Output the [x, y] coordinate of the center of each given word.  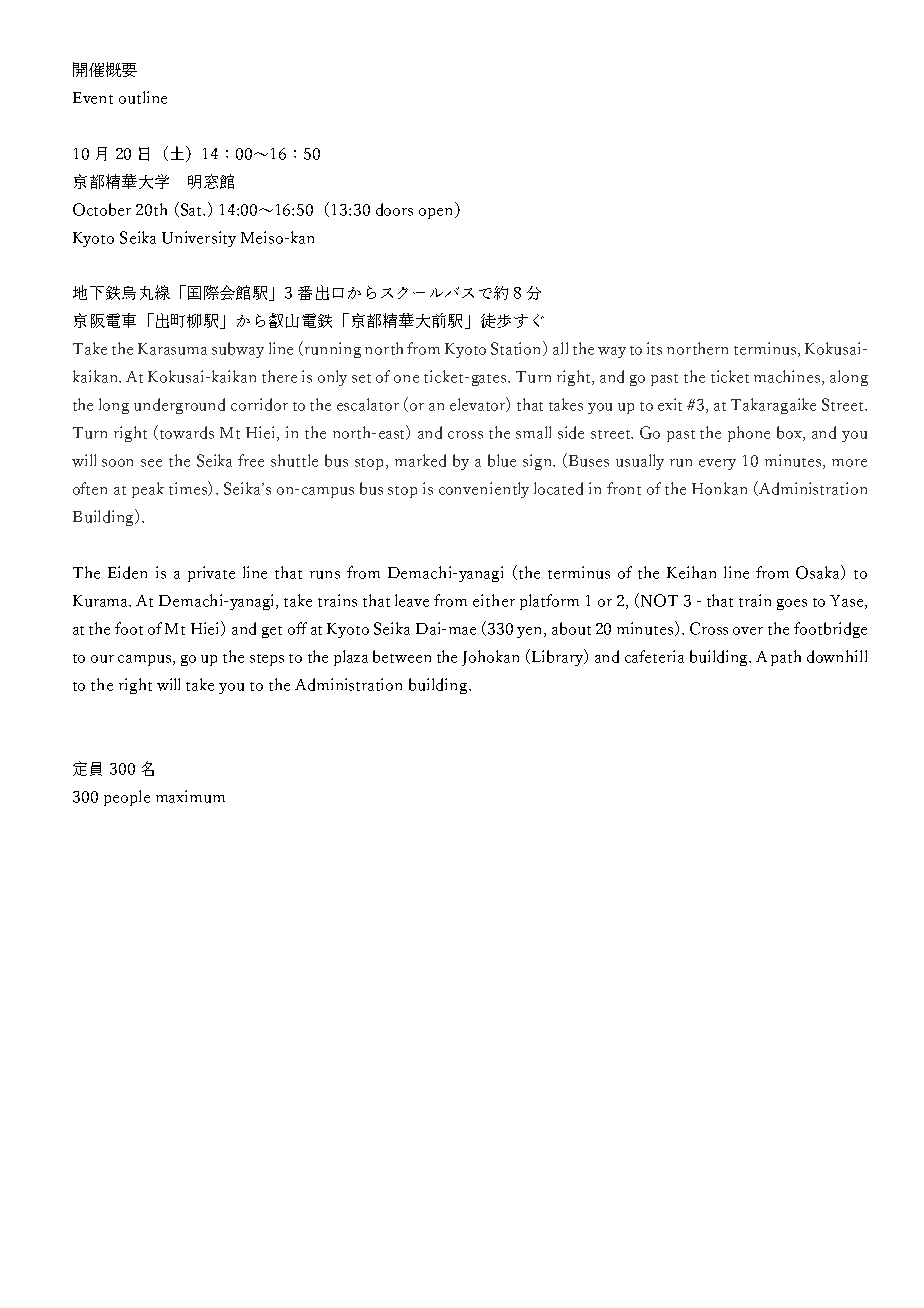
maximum [190, 796]
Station [517, 348]
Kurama [102, 601]
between [402, 656]
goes [792, 604]
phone [749, 434]
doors [394, 209]
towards [187, 432]
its [654, 348]
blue [502, 460]
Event [93, 98]
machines [788, 377]
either [494, 600]
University [199, 239]
